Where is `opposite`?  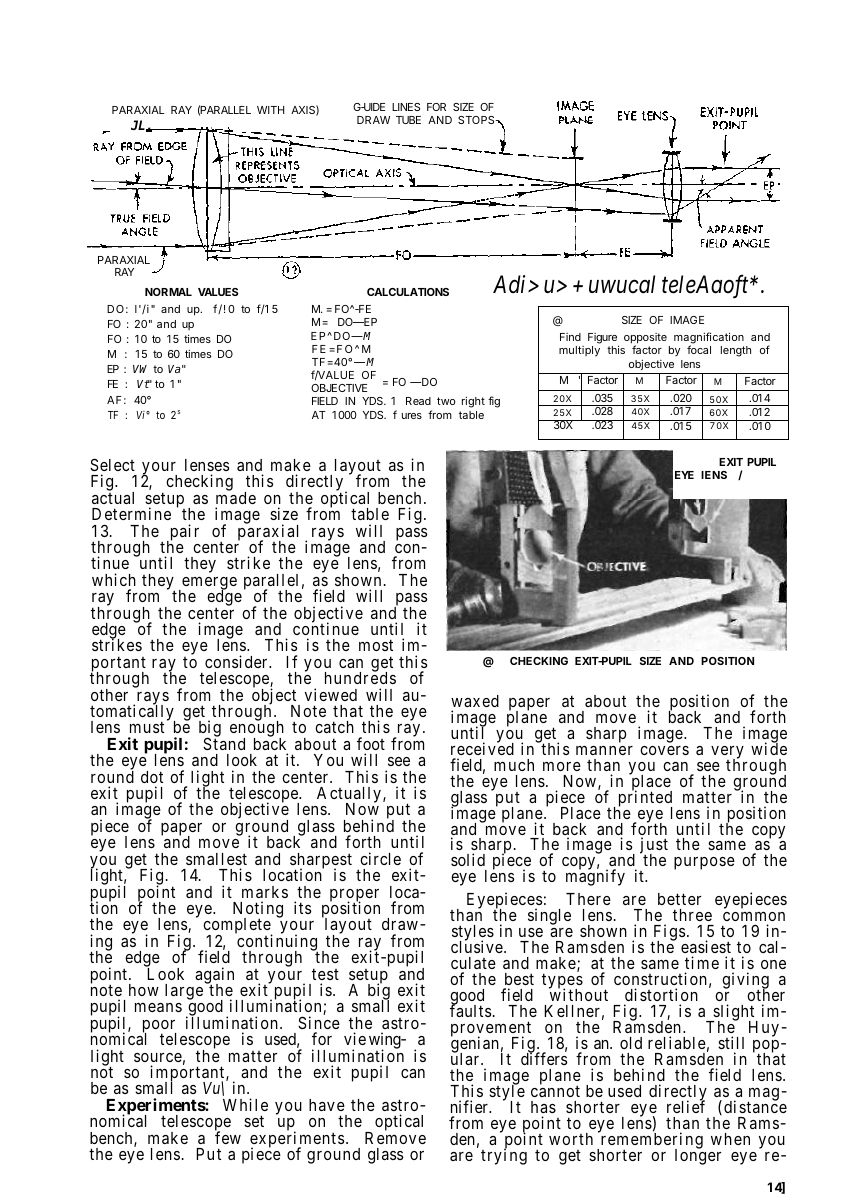
opposite is located at coordinates (645, 340).
